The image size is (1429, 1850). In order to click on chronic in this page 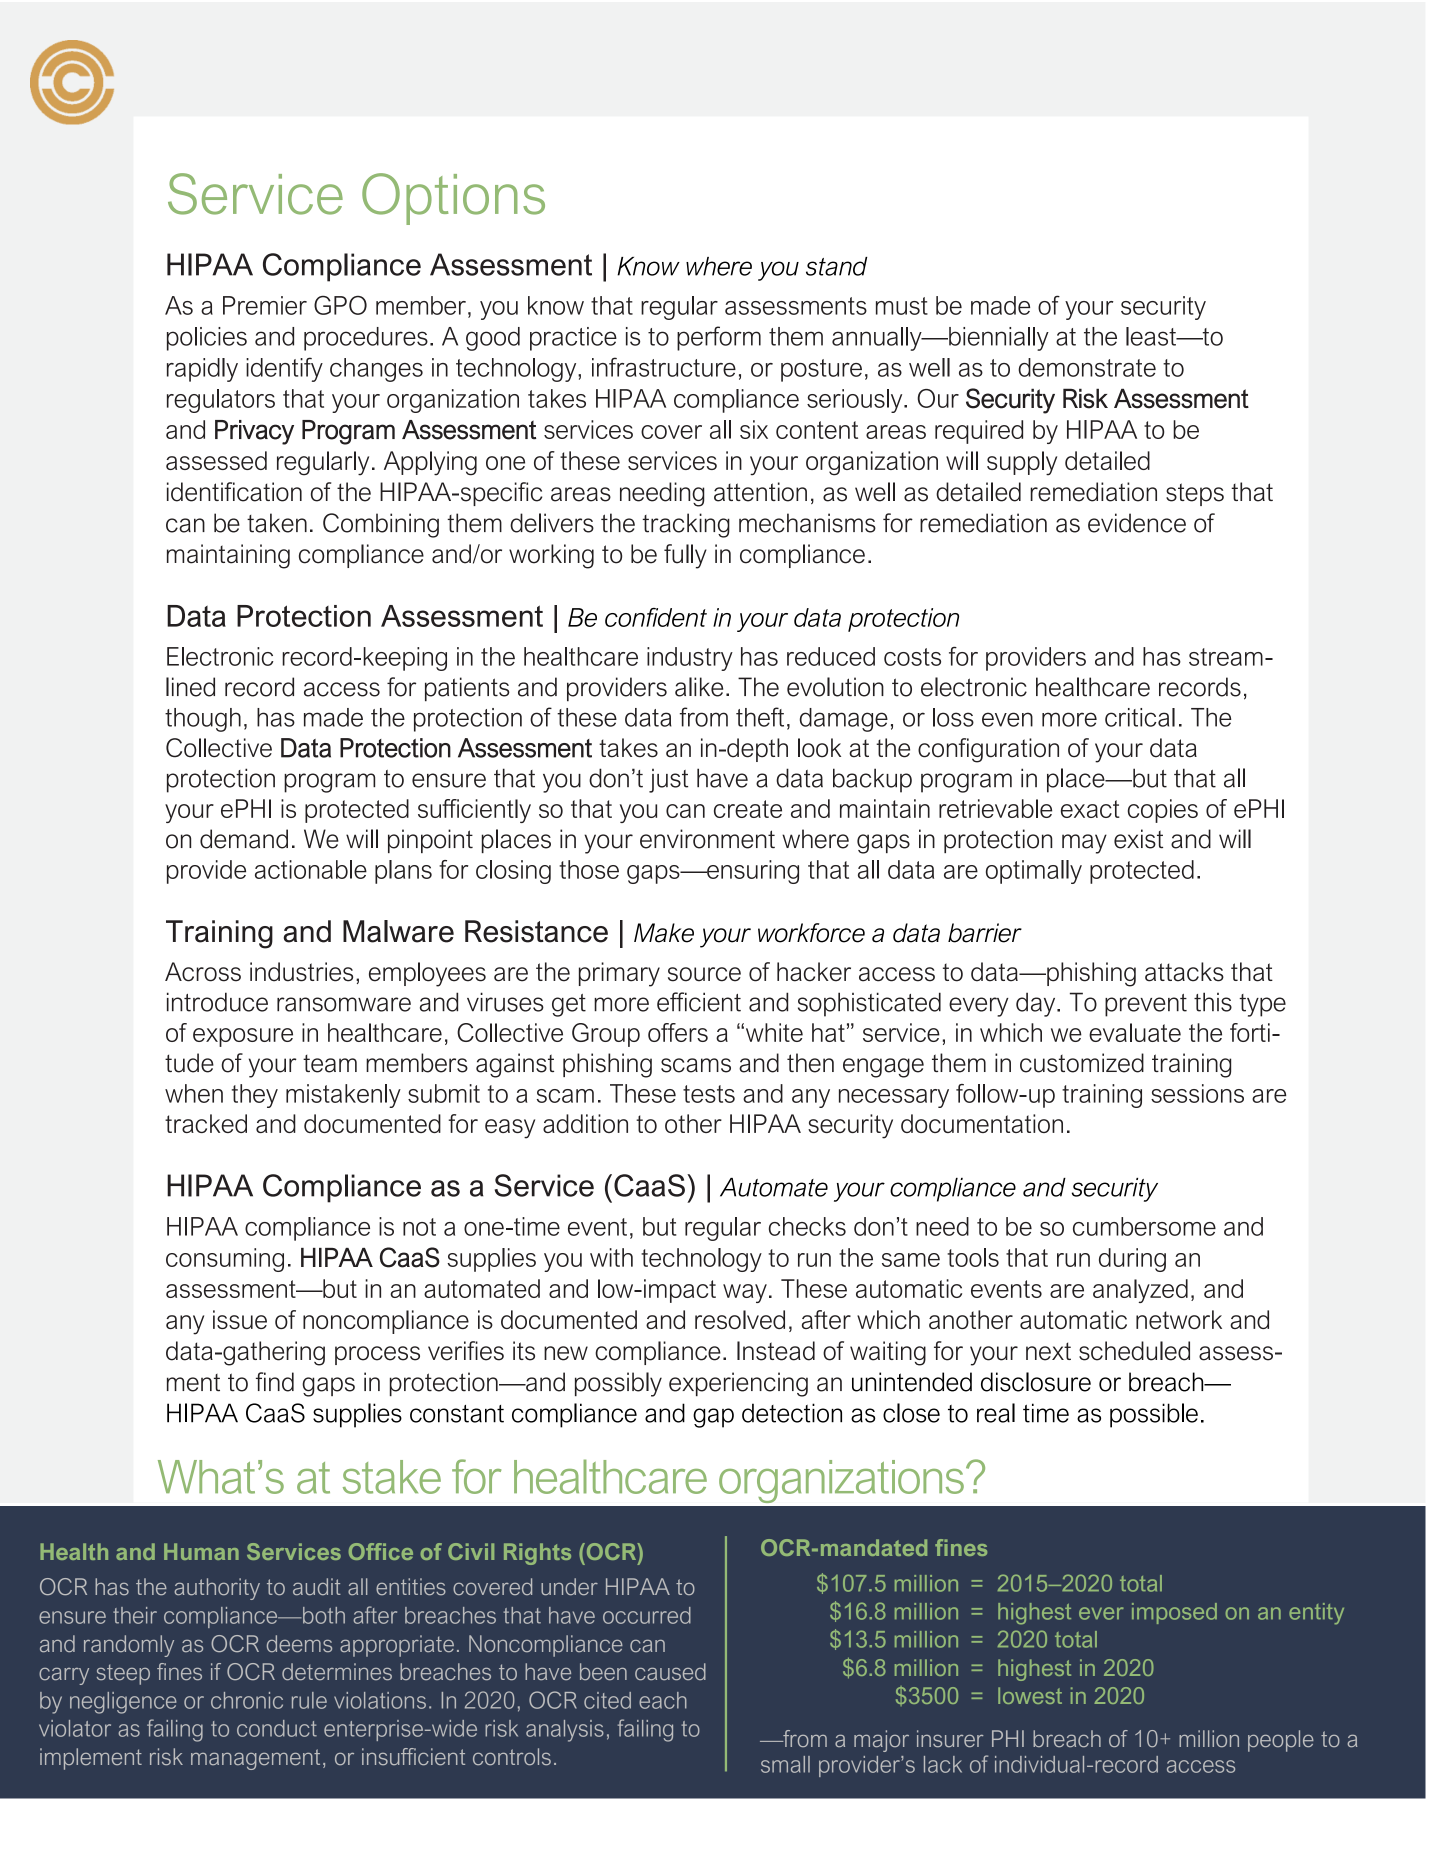, I will do `click(247, 1700)`.
